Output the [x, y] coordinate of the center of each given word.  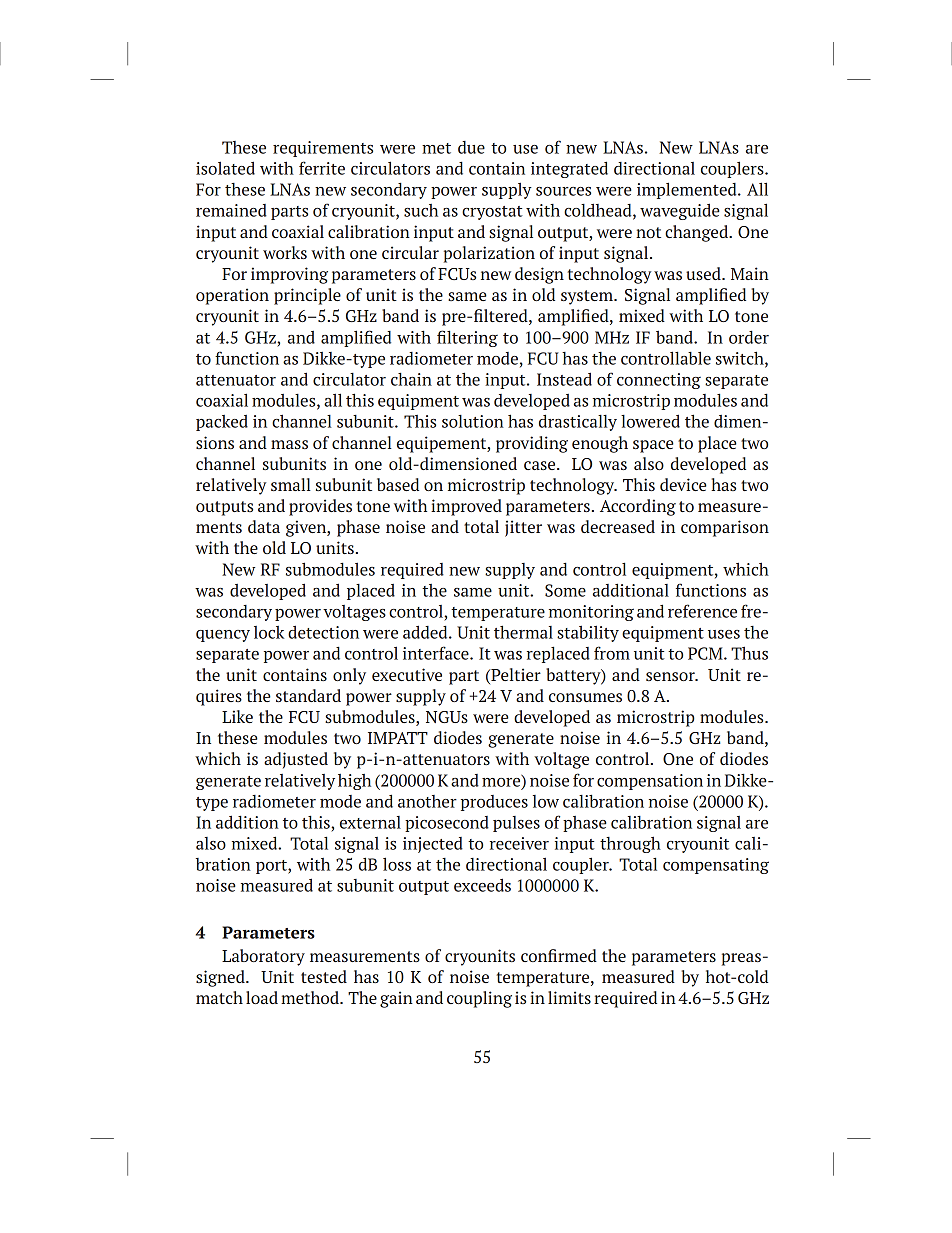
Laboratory [263, 957]
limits [569, 997]
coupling [479, 999]
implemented [688, 190]
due [471, 147]
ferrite [322, 168]
